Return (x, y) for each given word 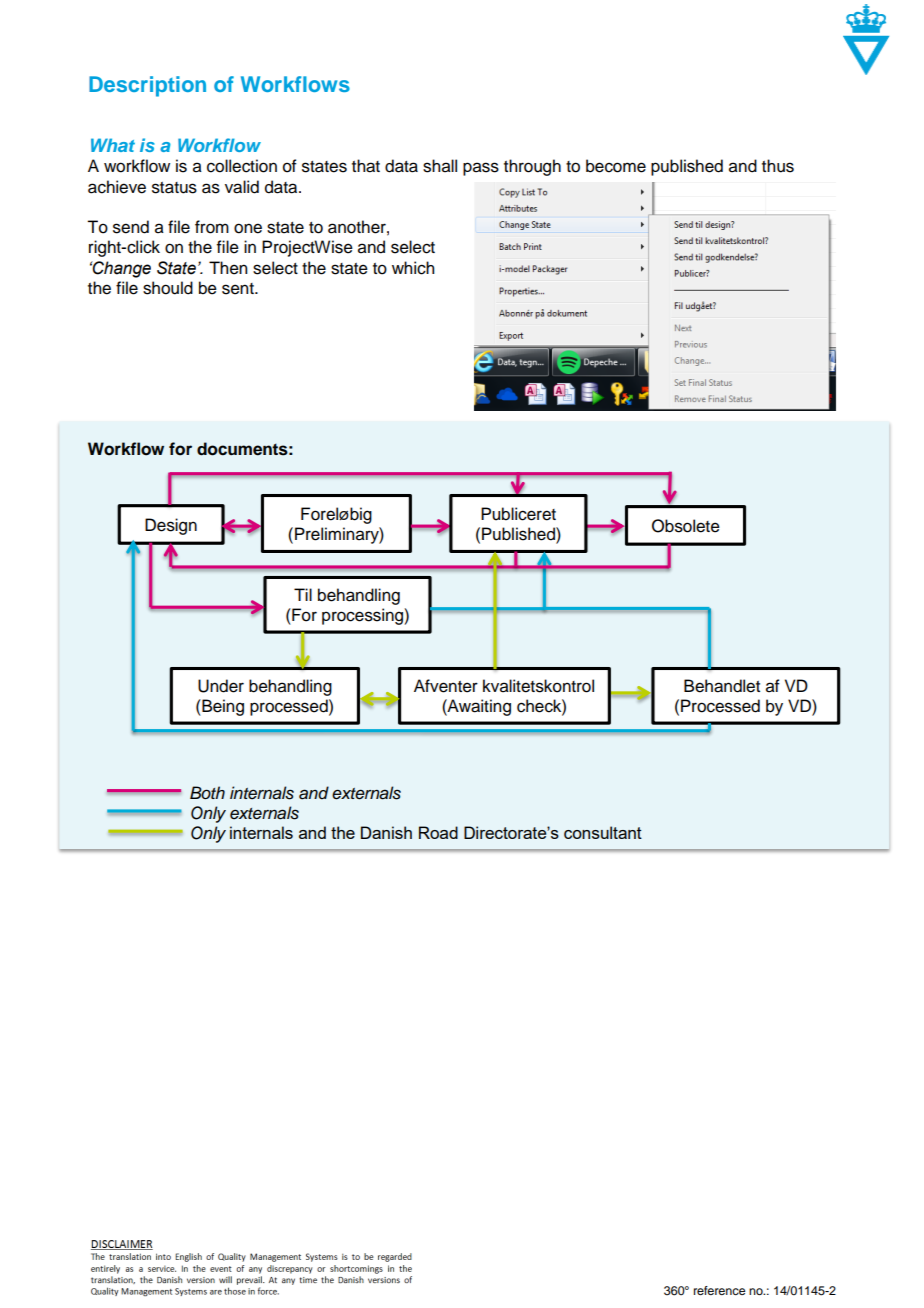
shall (440, 166)
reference (719, 1290)
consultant (603, 832)
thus (778, 166)
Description (147, 86)
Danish (386, 832)
